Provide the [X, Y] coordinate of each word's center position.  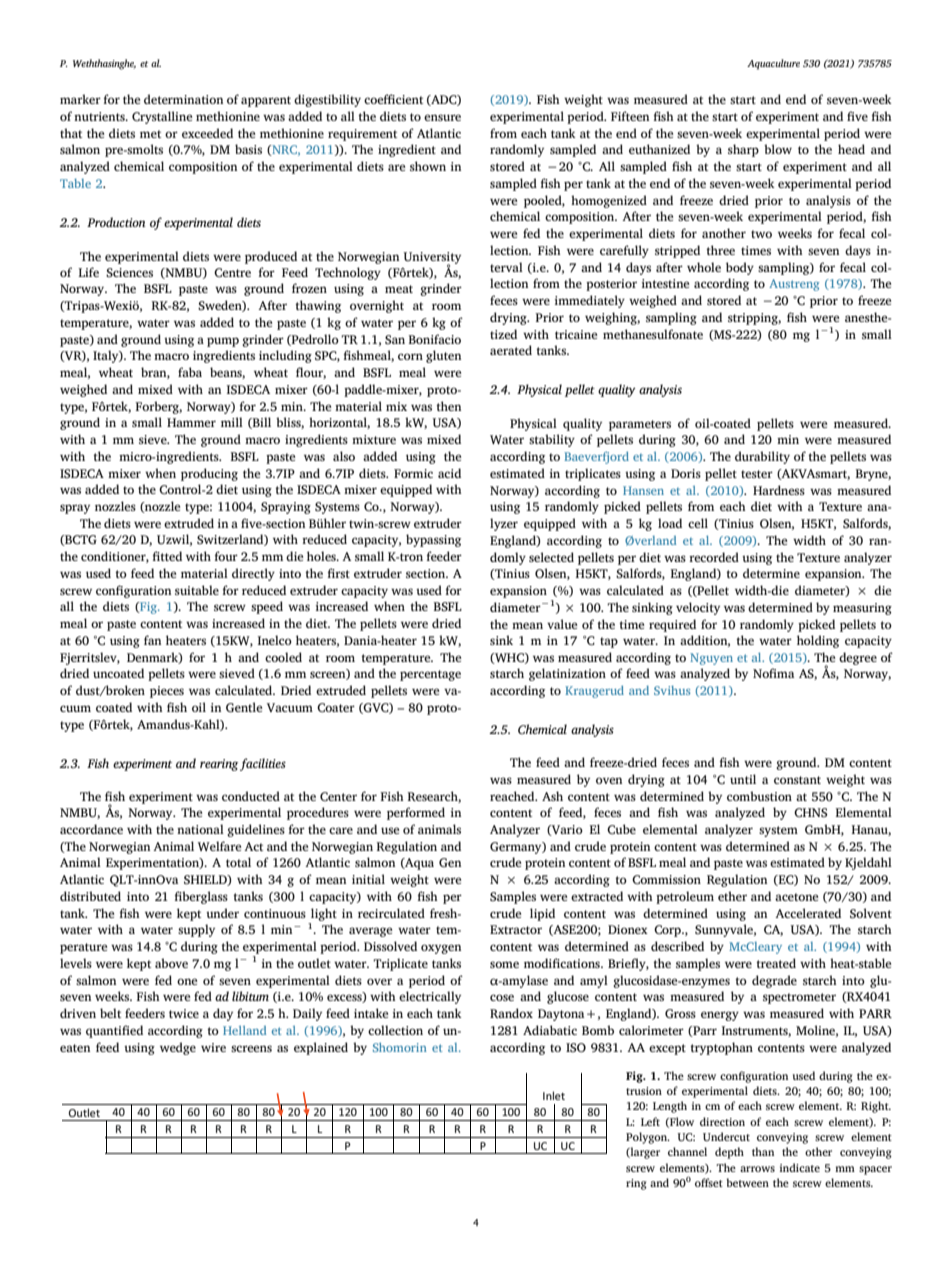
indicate [800, 1167]
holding [818, 641]
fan [152, 640]
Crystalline [162, 117]
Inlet [554, 1095]
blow [778, 149]
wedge [178, 1048]
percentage [430, 675]
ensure [442, 117]
